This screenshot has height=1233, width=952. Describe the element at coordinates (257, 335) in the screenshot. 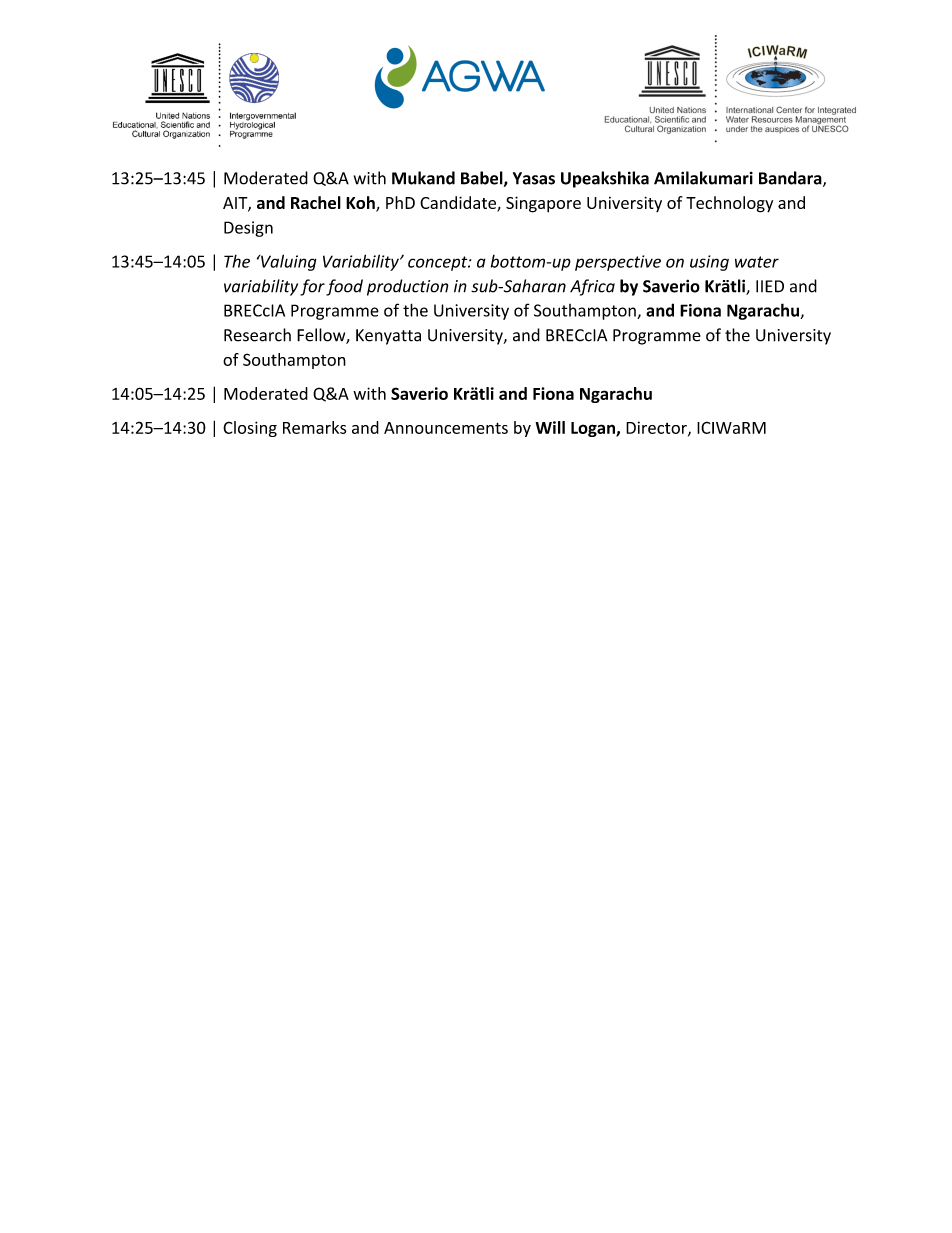

I see `Research` at that location.
